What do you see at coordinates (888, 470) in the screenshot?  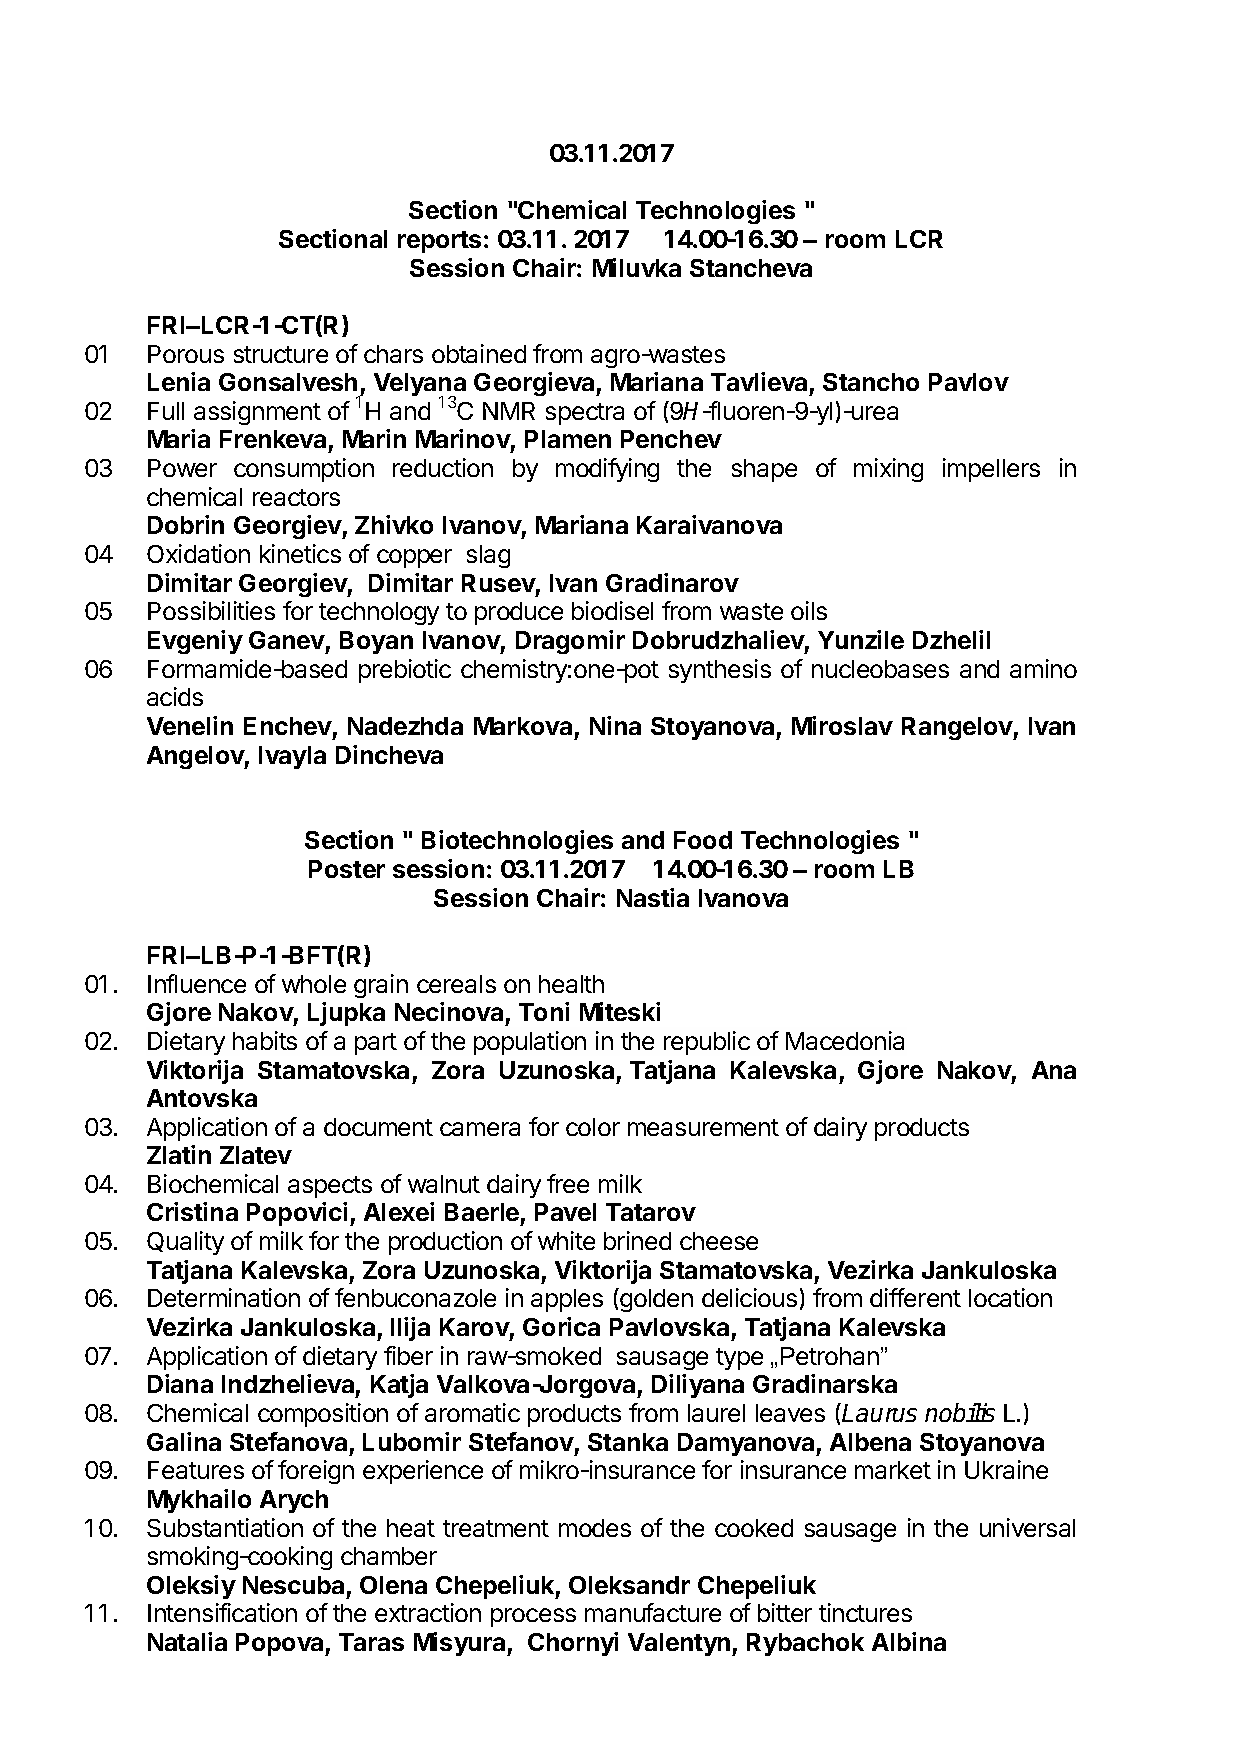 I see `mixing` at bounding box center [888, 470].
